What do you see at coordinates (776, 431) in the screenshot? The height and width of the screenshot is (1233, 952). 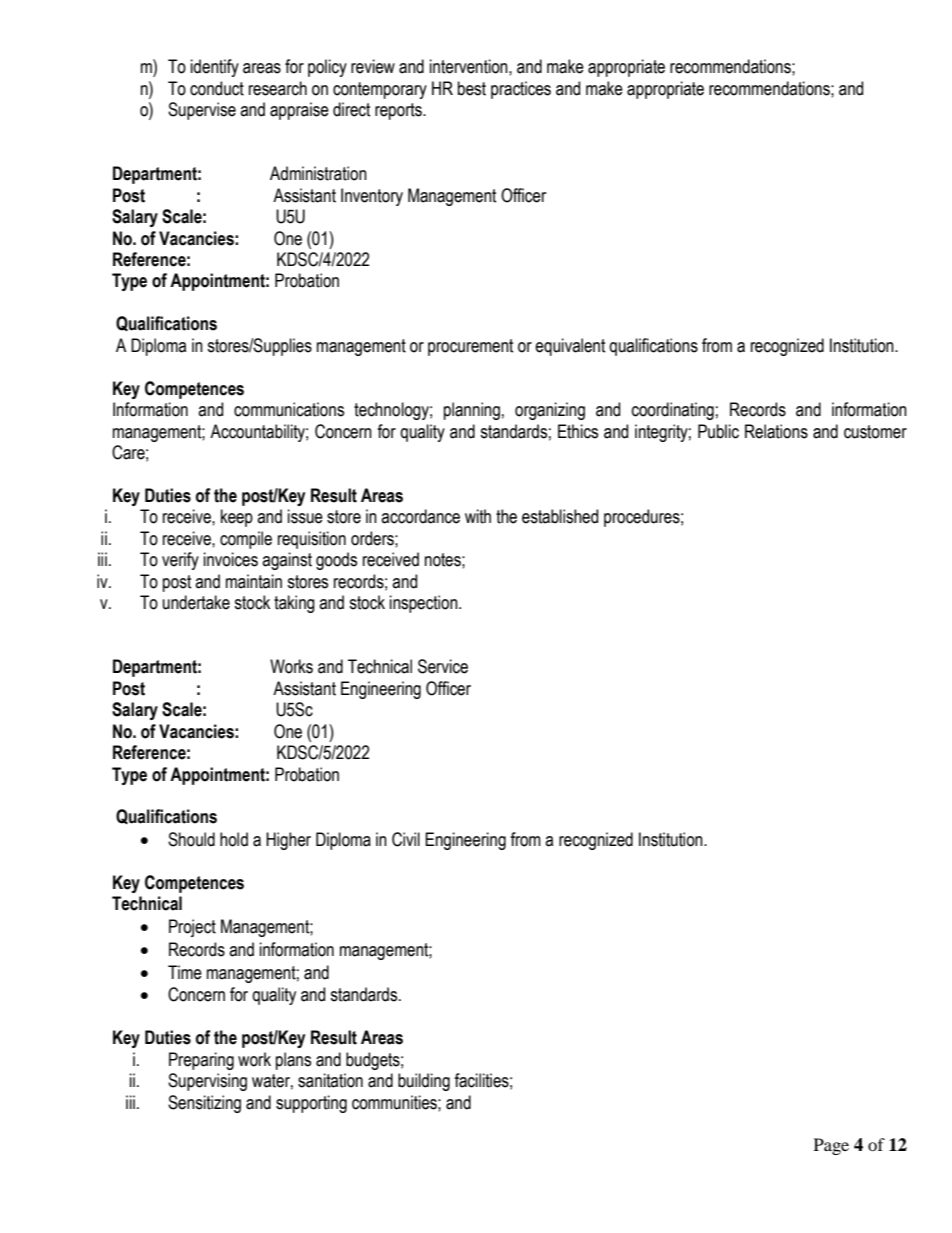 I see `Relations` at bounding box center [776, 431].
